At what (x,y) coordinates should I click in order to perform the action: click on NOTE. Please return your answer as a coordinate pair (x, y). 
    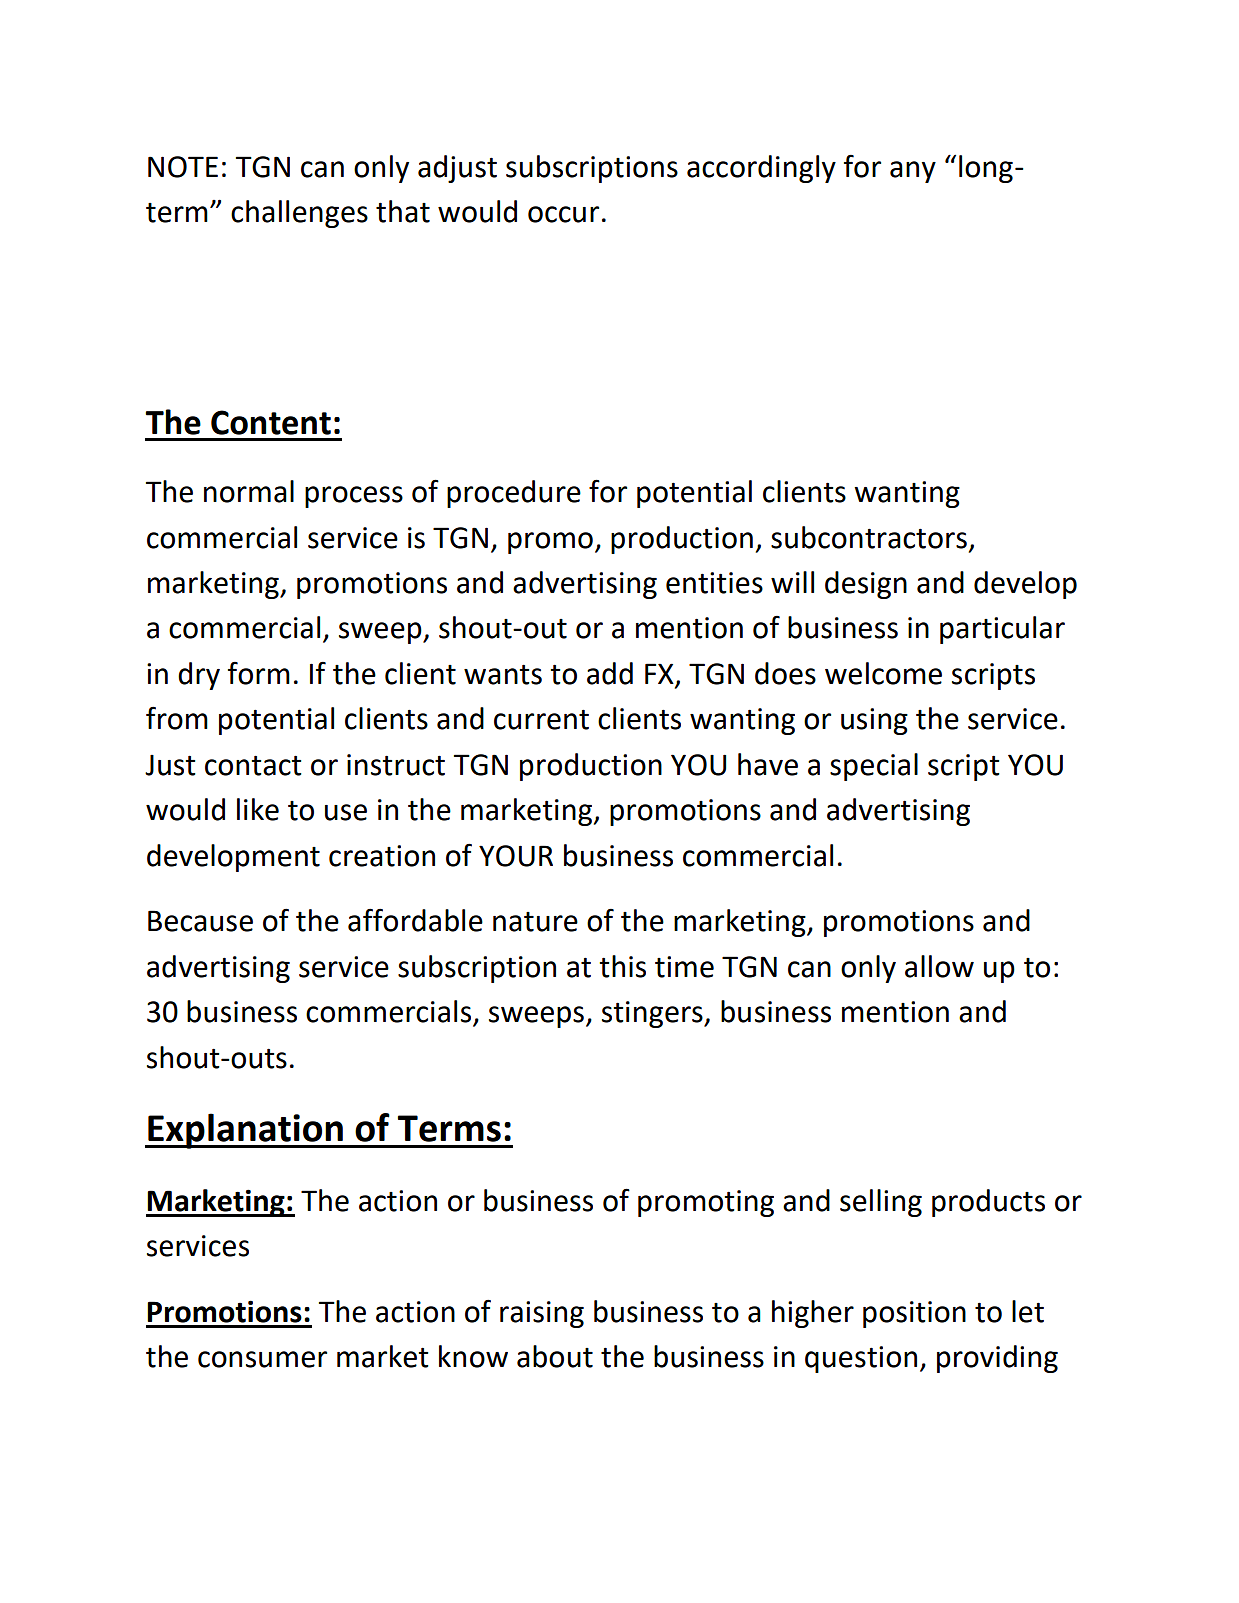
    Looking at the image, I should click on (183, 167).
